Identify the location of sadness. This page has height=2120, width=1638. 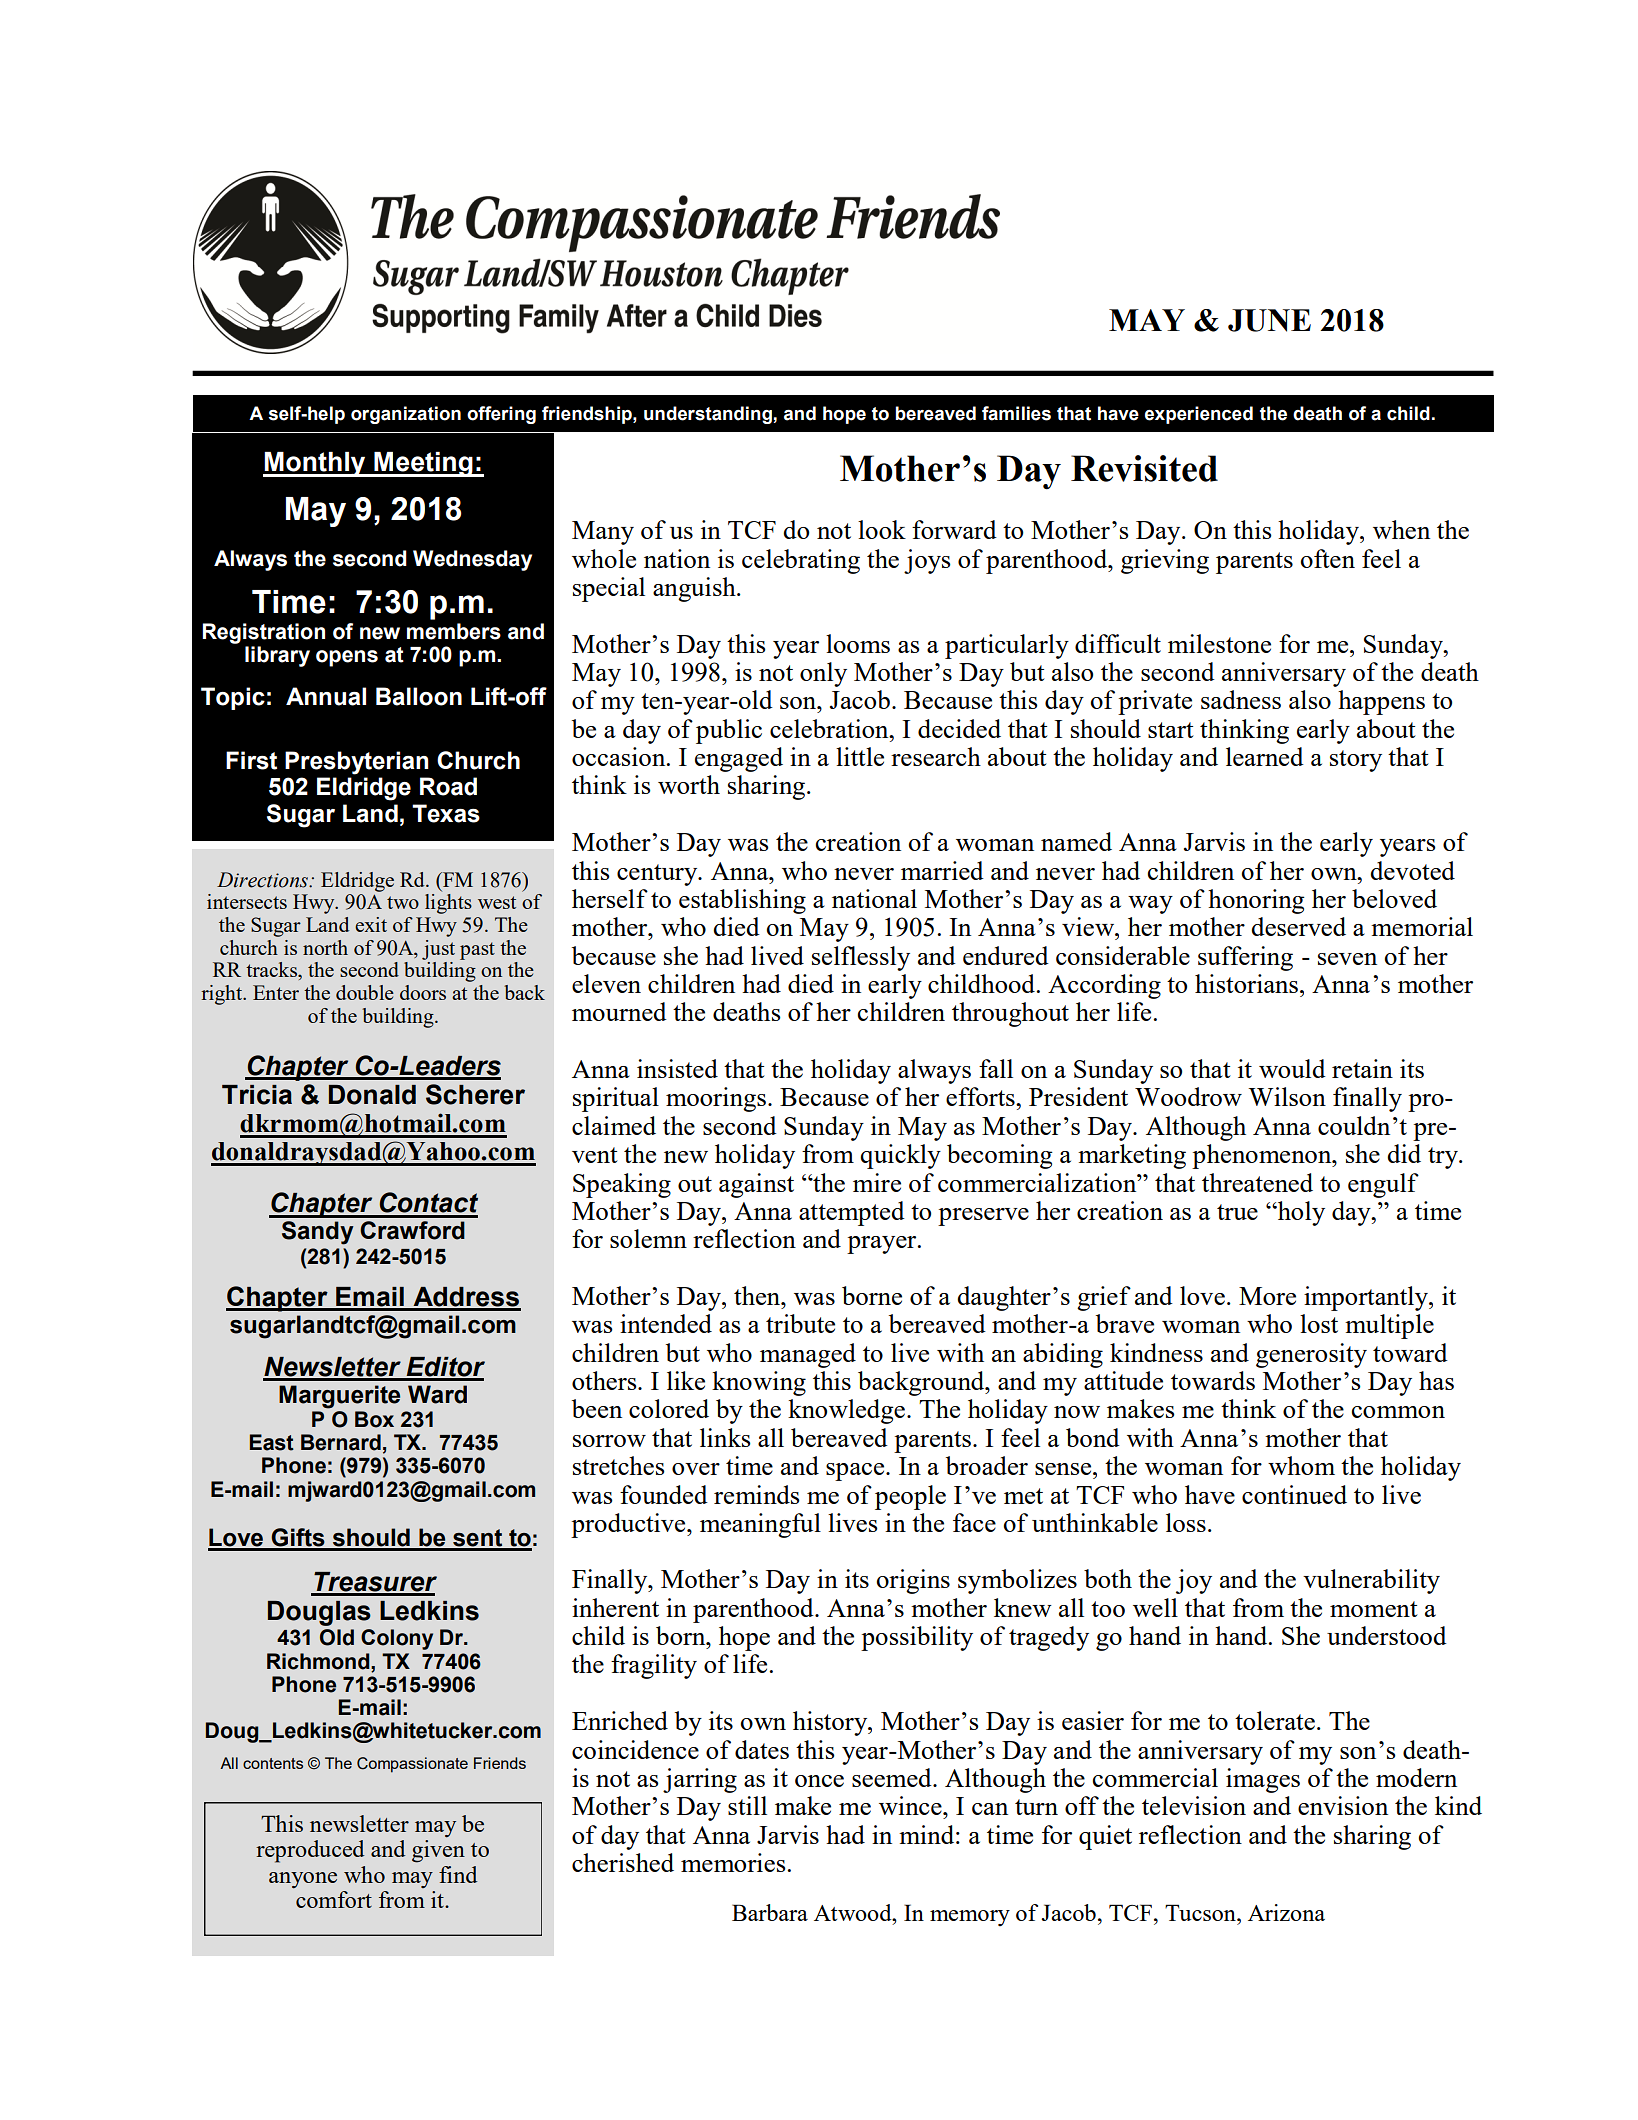
(1241, 699).
